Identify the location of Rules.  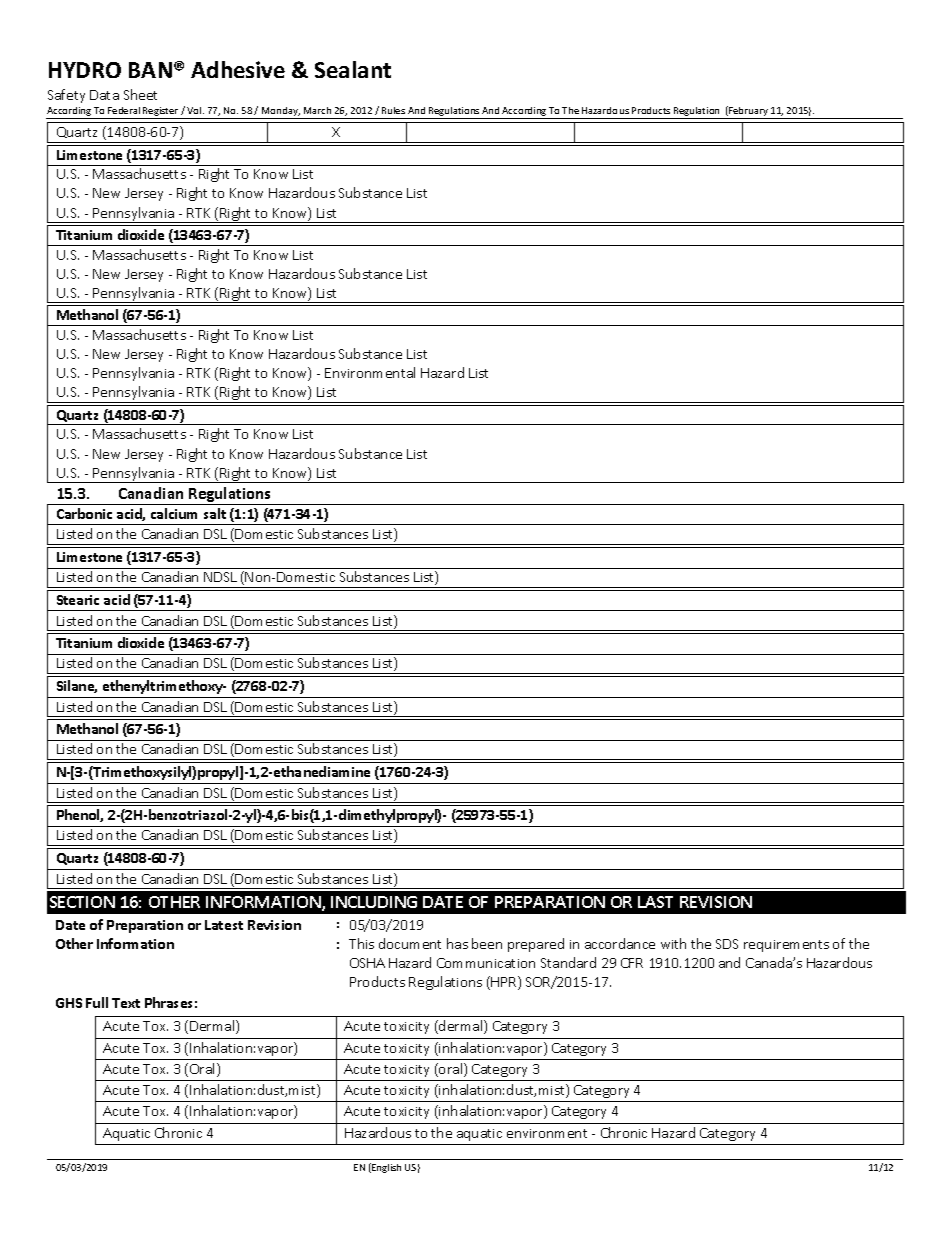
(393, 110).
